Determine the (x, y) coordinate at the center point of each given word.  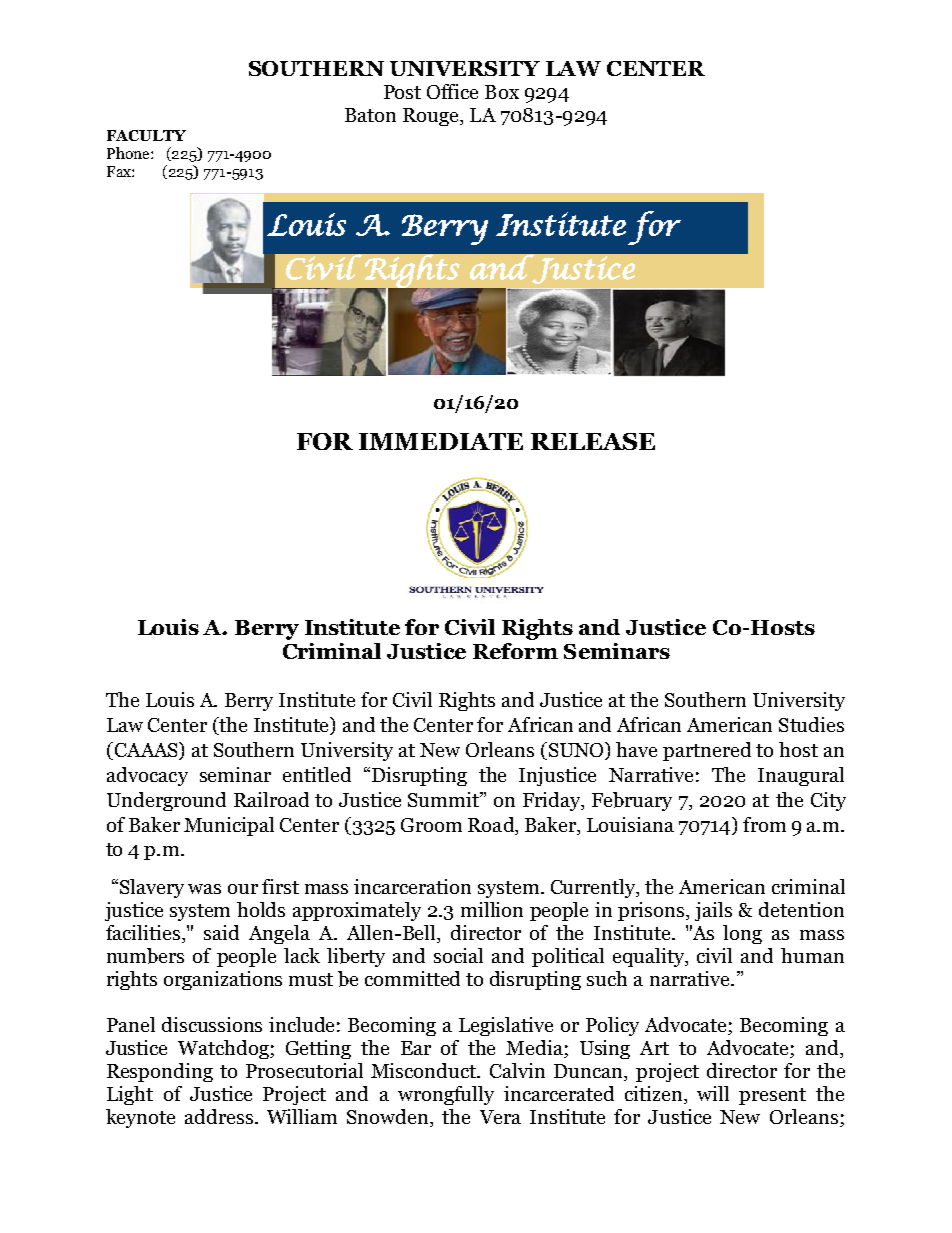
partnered (707, 751)
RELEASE (593, 441)
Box (502, 92)
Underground (166, 801)
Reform (515, 651)
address (219, 1116)
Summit (445, 799)
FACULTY (146, 135)
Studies (811, 724)
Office (452, 91)
